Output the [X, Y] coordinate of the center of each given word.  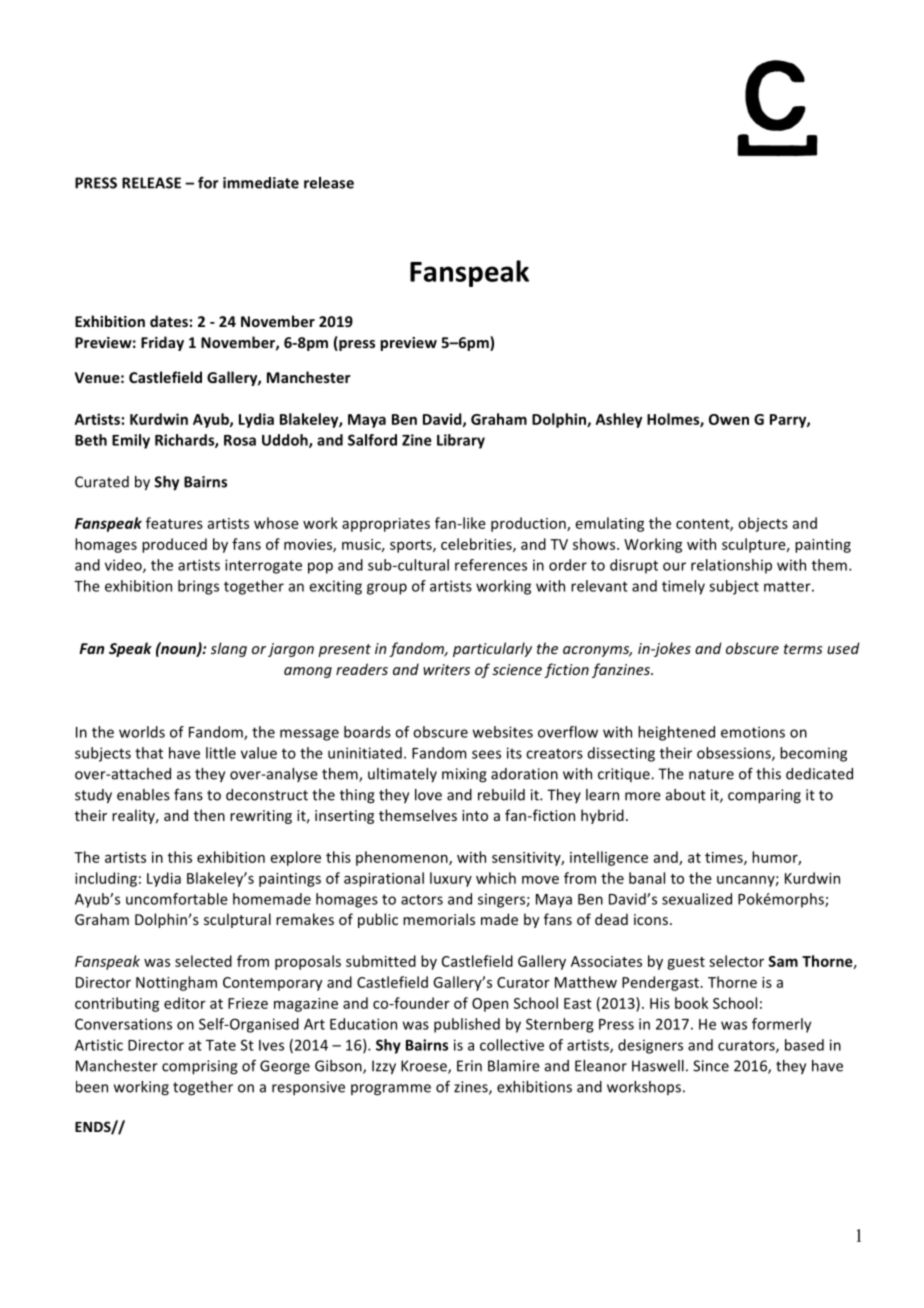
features [174, 523]
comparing [764, 796]
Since [711, 1066]
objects [763, 524]
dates [169, 321]
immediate [261, 183]
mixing [464, 775]
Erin [469, 1066]
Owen [729, 419]
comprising [200, 1067]
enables [143, 795]
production [529, 524]
